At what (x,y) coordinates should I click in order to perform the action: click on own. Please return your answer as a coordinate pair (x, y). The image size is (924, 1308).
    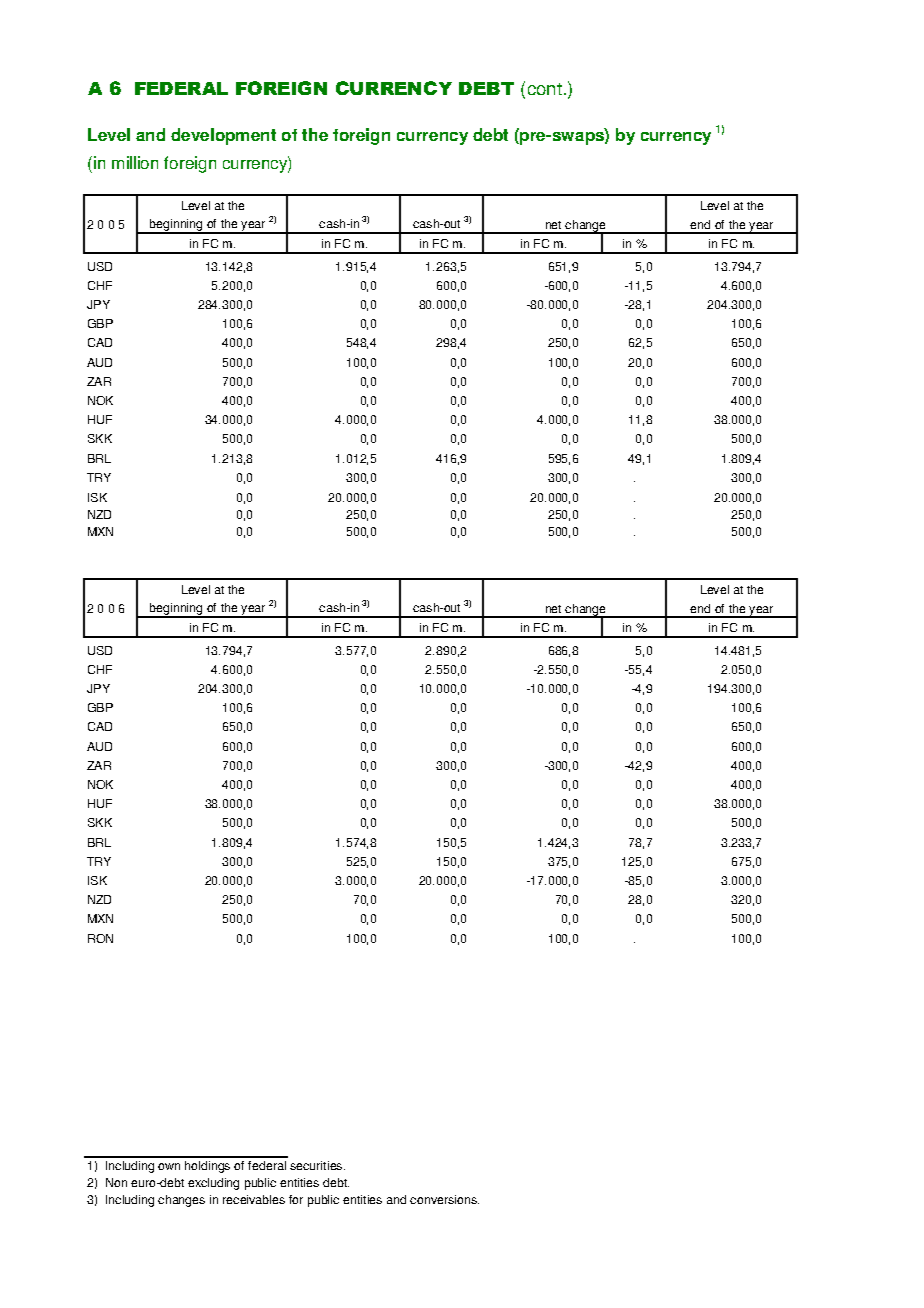
    Looking at the image, I should click on (169, 1166).
